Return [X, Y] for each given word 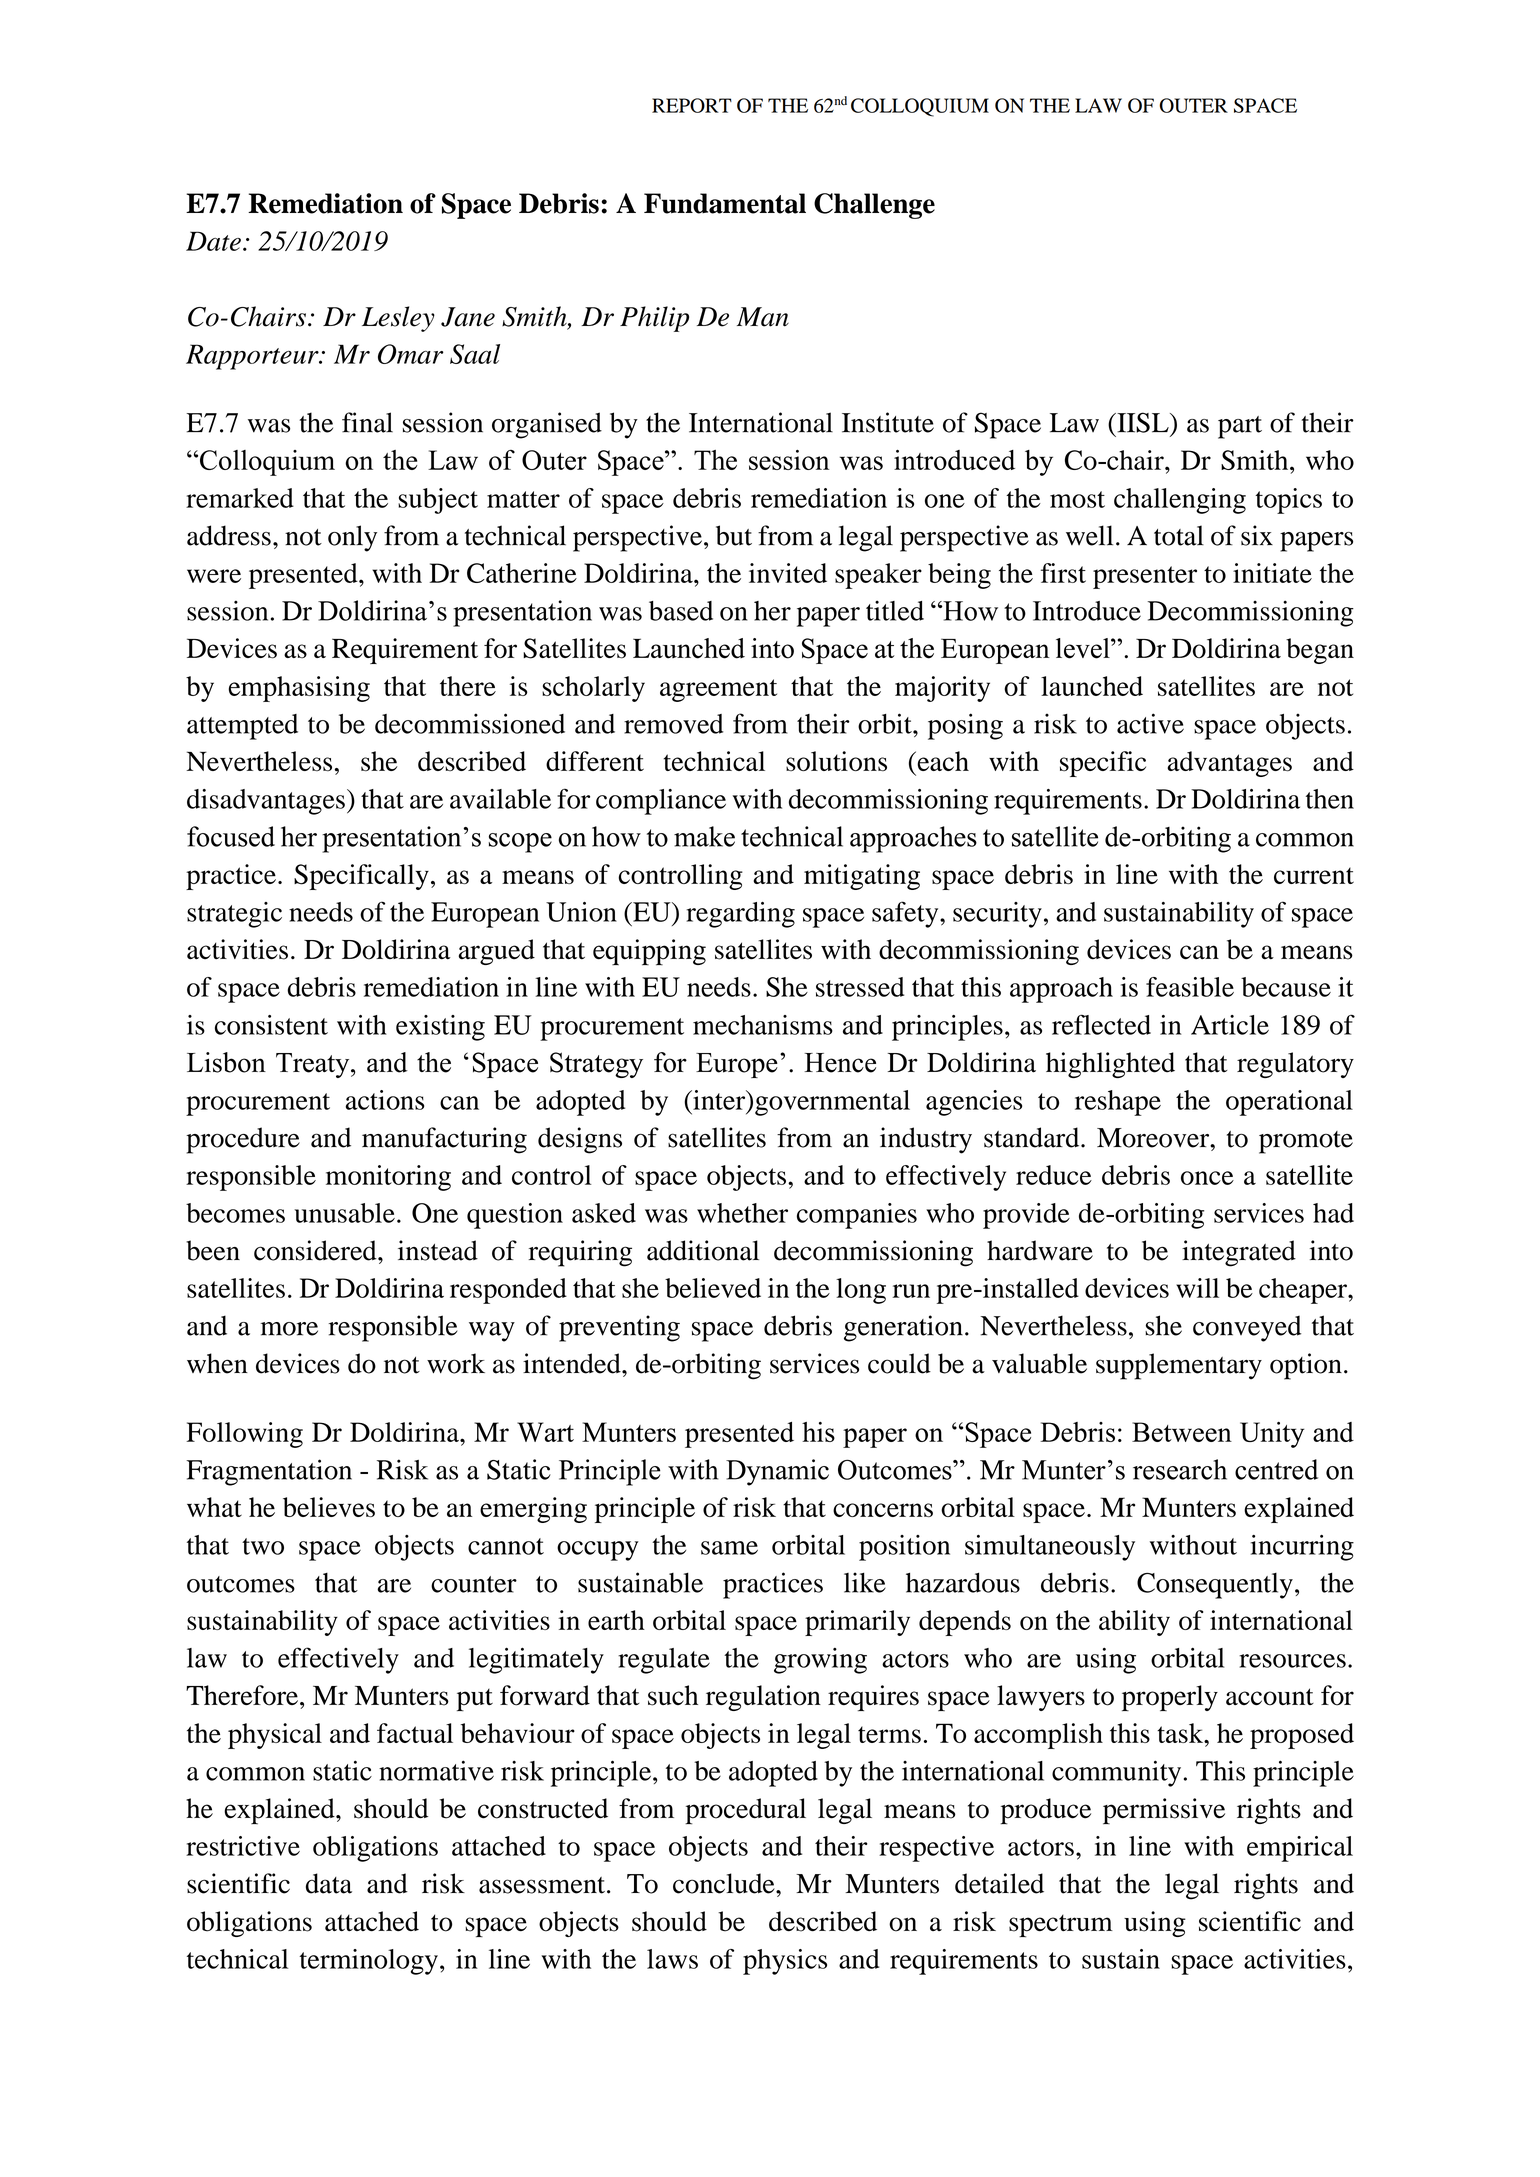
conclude [725, 1883]
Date [213, 241]
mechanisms [763, 1025]
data [329, 1883]
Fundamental [725, 203]
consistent [271, 1025]
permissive [1164, 1811]
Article [1230, 1025]
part [1240, 427]
